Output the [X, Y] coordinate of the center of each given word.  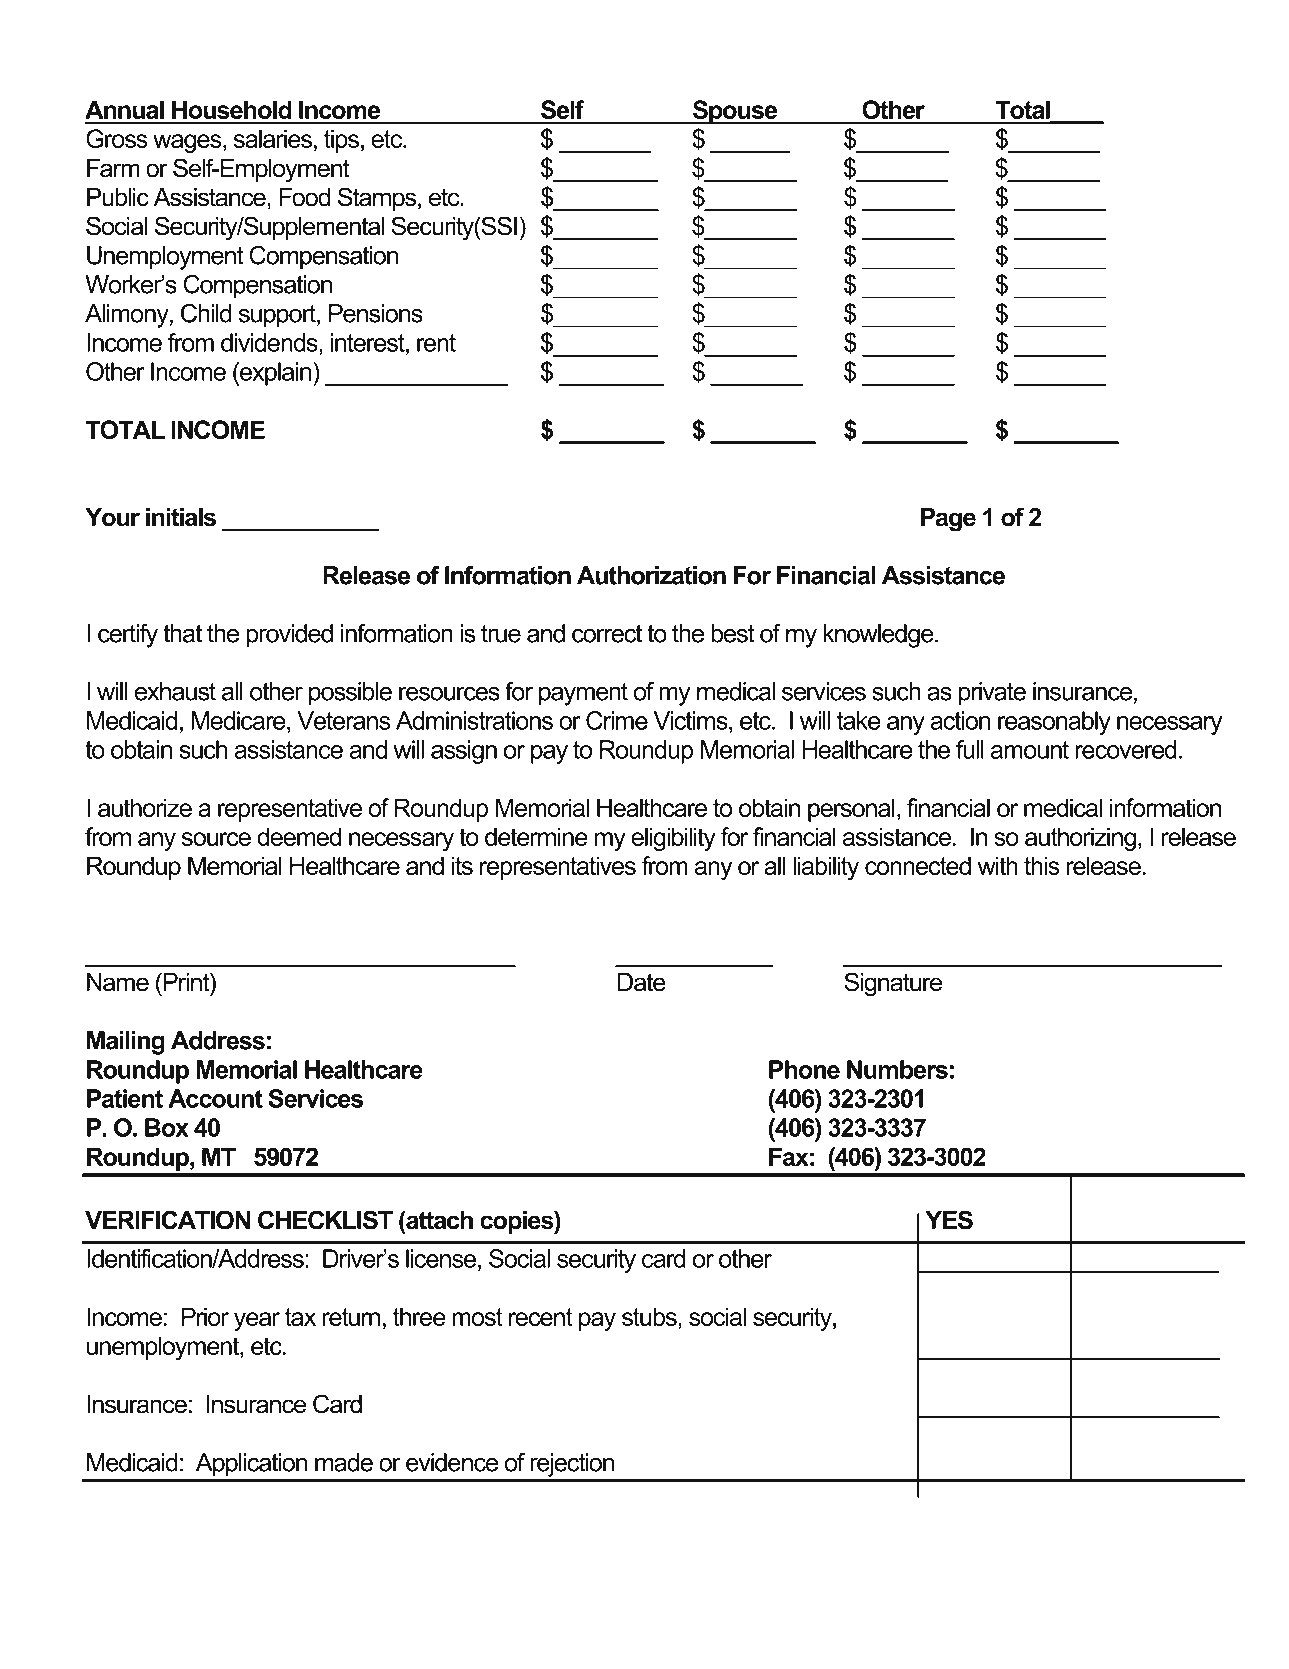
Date [642, 982]
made [344, 1462]
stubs [650, 1316]
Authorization [651, 575]
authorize [145, 807]
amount [1030, 750]
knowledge [879, 636]
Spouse [735, 112]
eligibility [673, 839]
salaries [273, 138]
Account [215, 1098]
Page [948, 520]
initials [181, 517]
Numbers [897, 1069]
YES [949, 1220]
